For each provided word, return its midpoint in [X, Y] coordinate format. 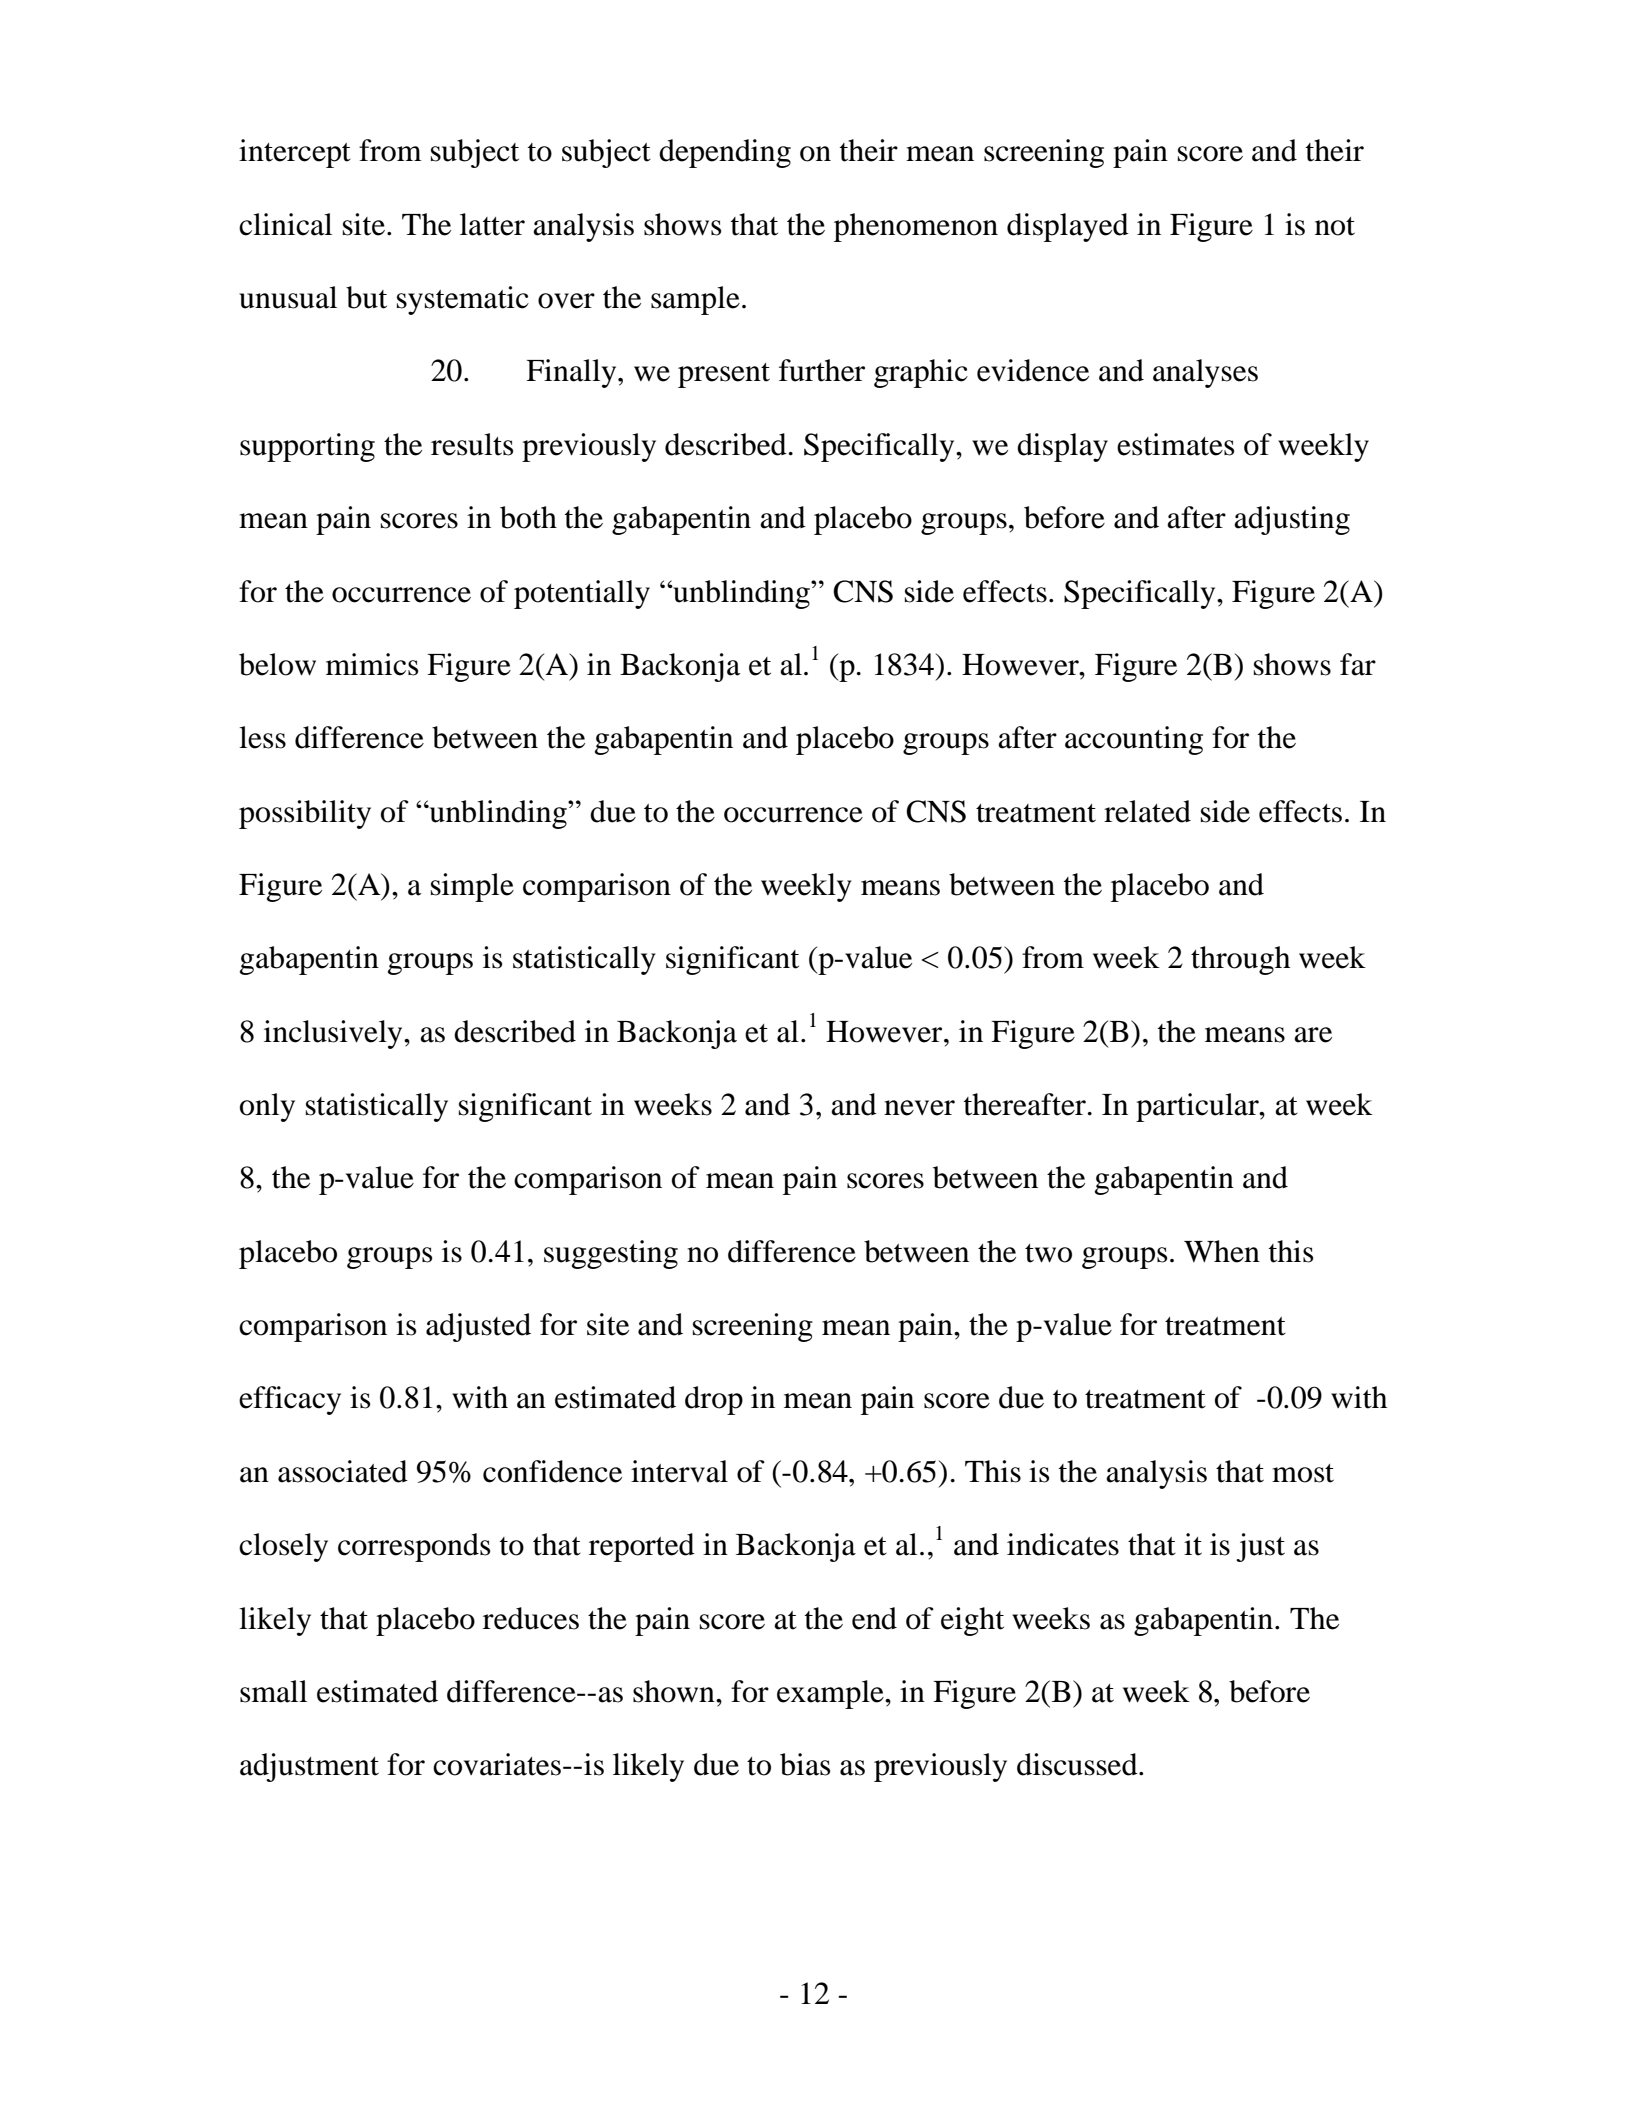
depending [725, 153]
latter [492, 224]
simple [472, 887]
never [919, 1108]
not [1335, 226]
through [1240, 960]
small [273, 1691]
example [831, 1694]
